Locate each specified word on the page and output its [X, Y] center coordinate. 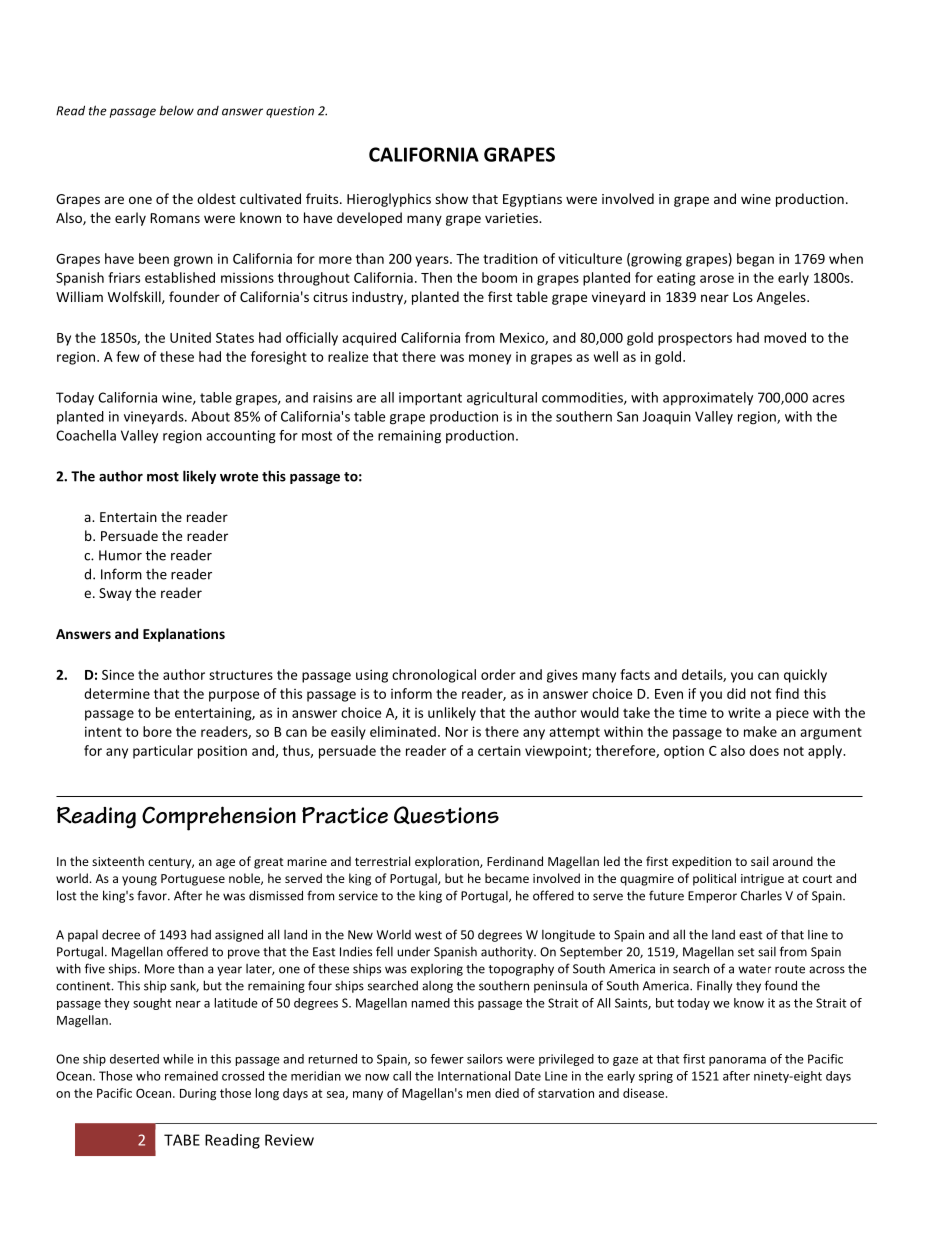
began [755, 260]
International [474, 1076]
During [198, 1094]
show [451, 198]
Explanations [184, 635]
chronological [434, 676]
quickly [805, 676]
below [176, 111]
